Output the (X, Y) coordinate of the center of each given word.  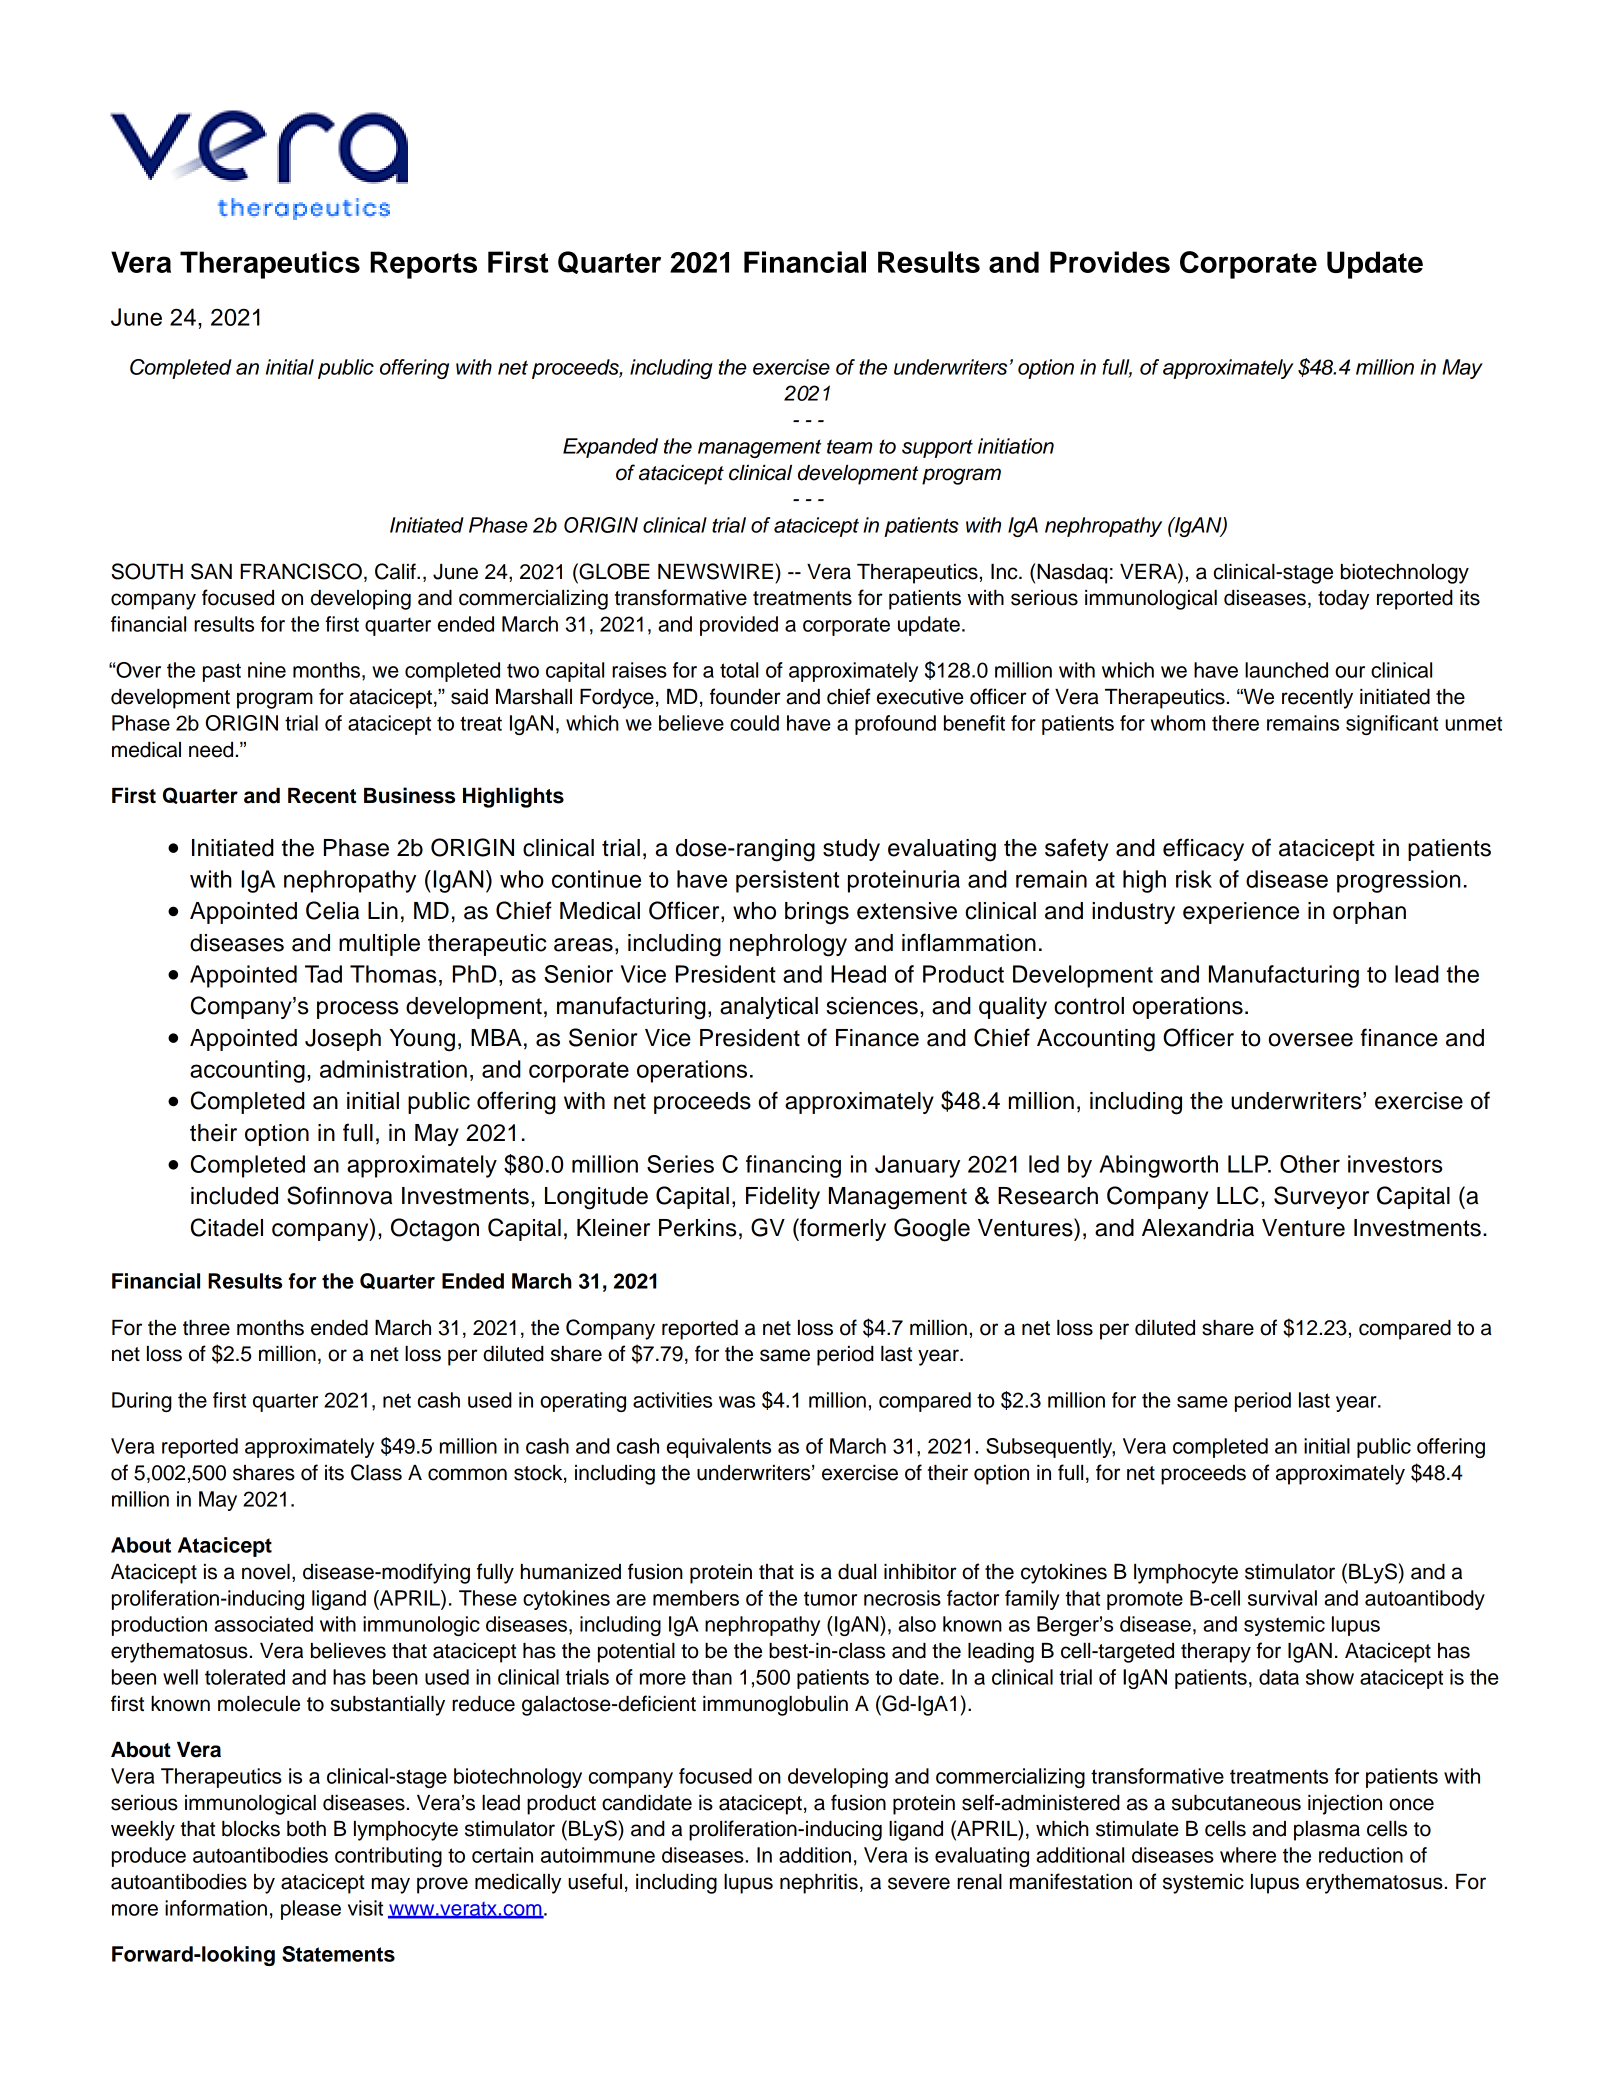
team (849, 446)
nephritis (819, 1884)
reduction (1361, 1855)
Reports (423, 265)
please (311, 1910)
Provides (1110, 262)
